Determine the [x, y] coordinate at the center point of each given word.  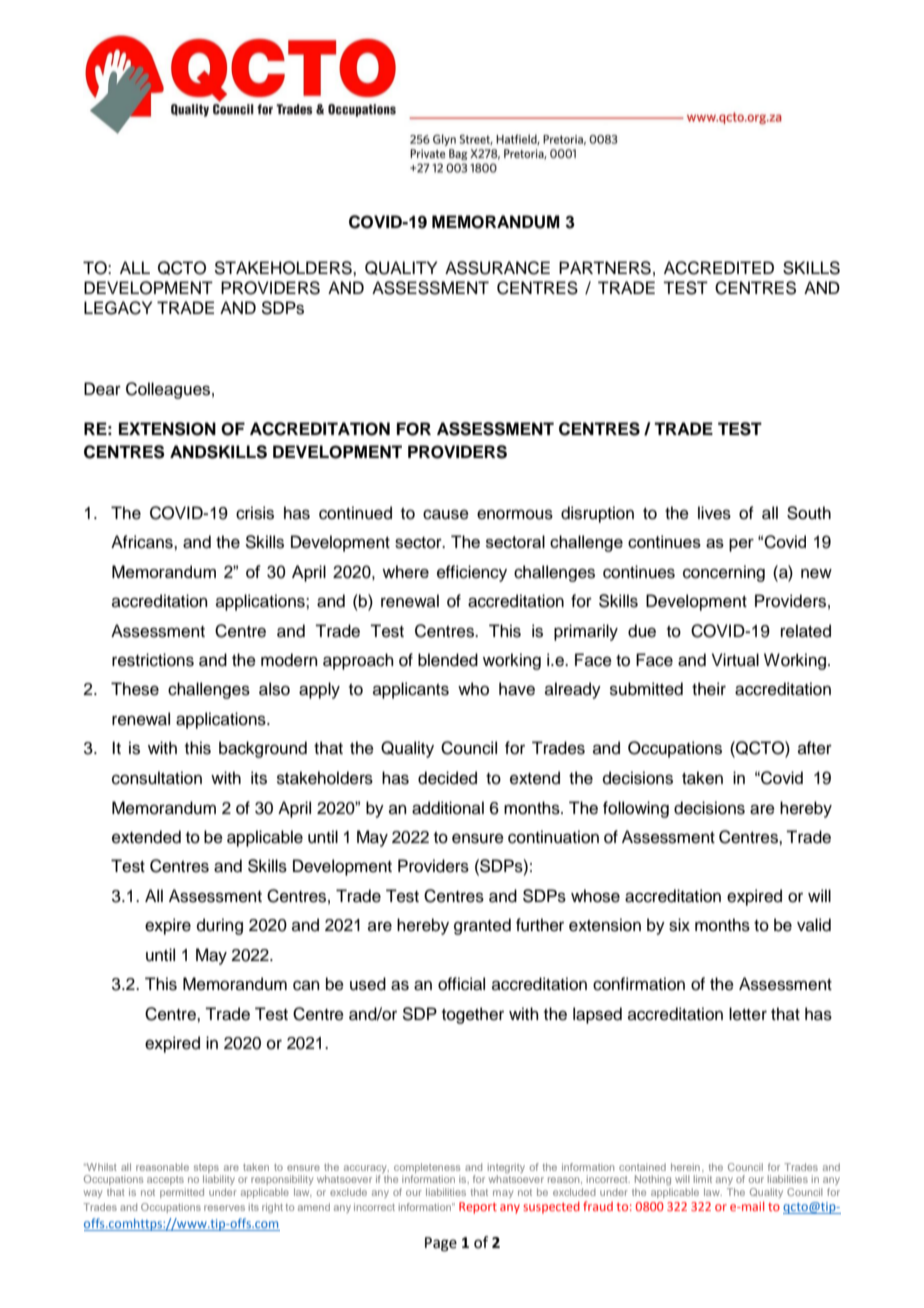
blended [448, 660]
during [220, 926]
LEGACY [118, 308]
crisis [255, 513]
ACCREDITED [719, 268]
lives [714, 513]
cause [446, 514]
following [636, 809]
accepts [165, 1180]
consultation [157, 778]
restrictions [153, 660]
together [473, 1015]
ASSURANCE [497, 268]
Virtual [735, 660]
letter [748, 1014]
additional [448, 808]
